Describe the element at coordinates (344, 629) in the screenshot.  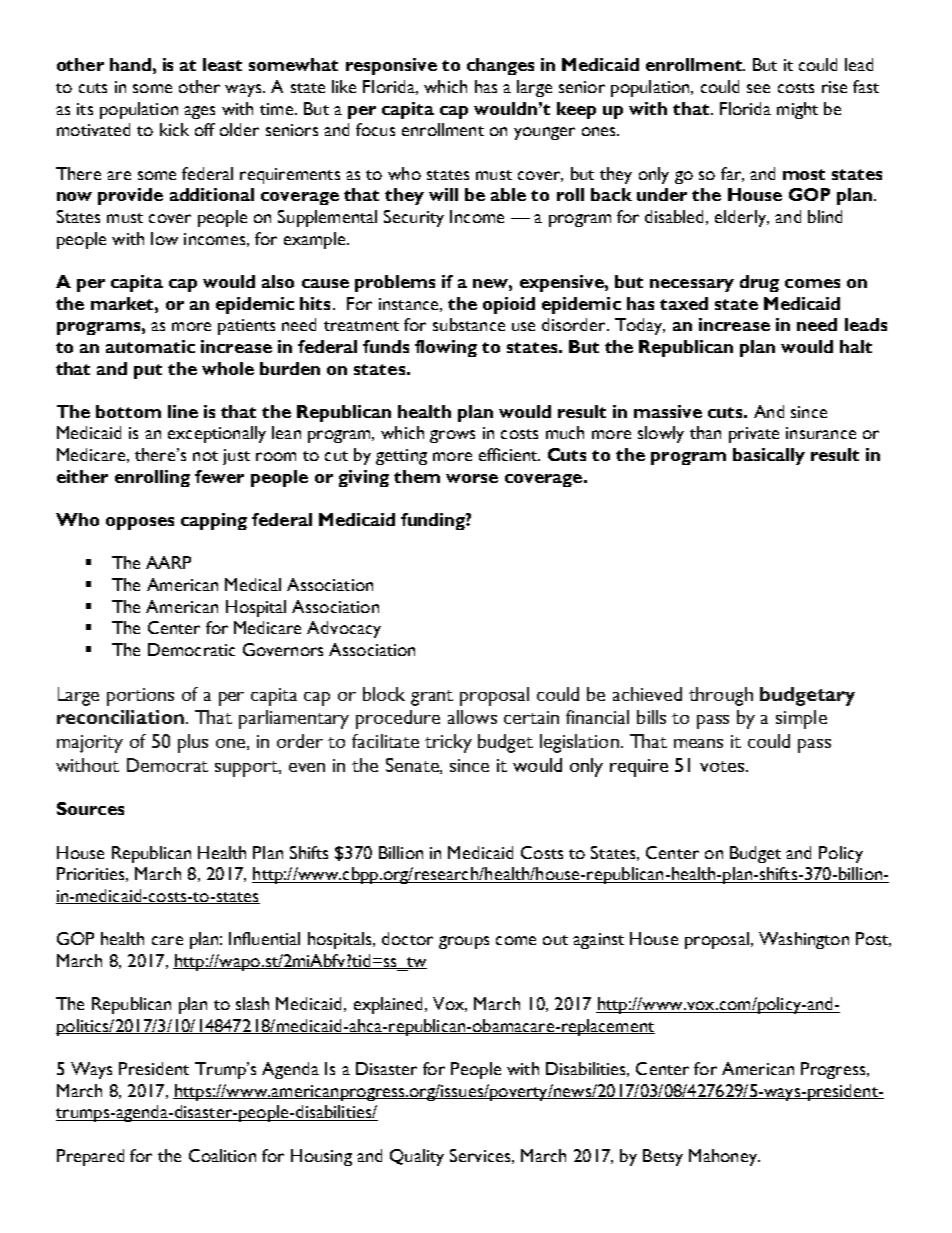
I see `Advocacy` at that location.
